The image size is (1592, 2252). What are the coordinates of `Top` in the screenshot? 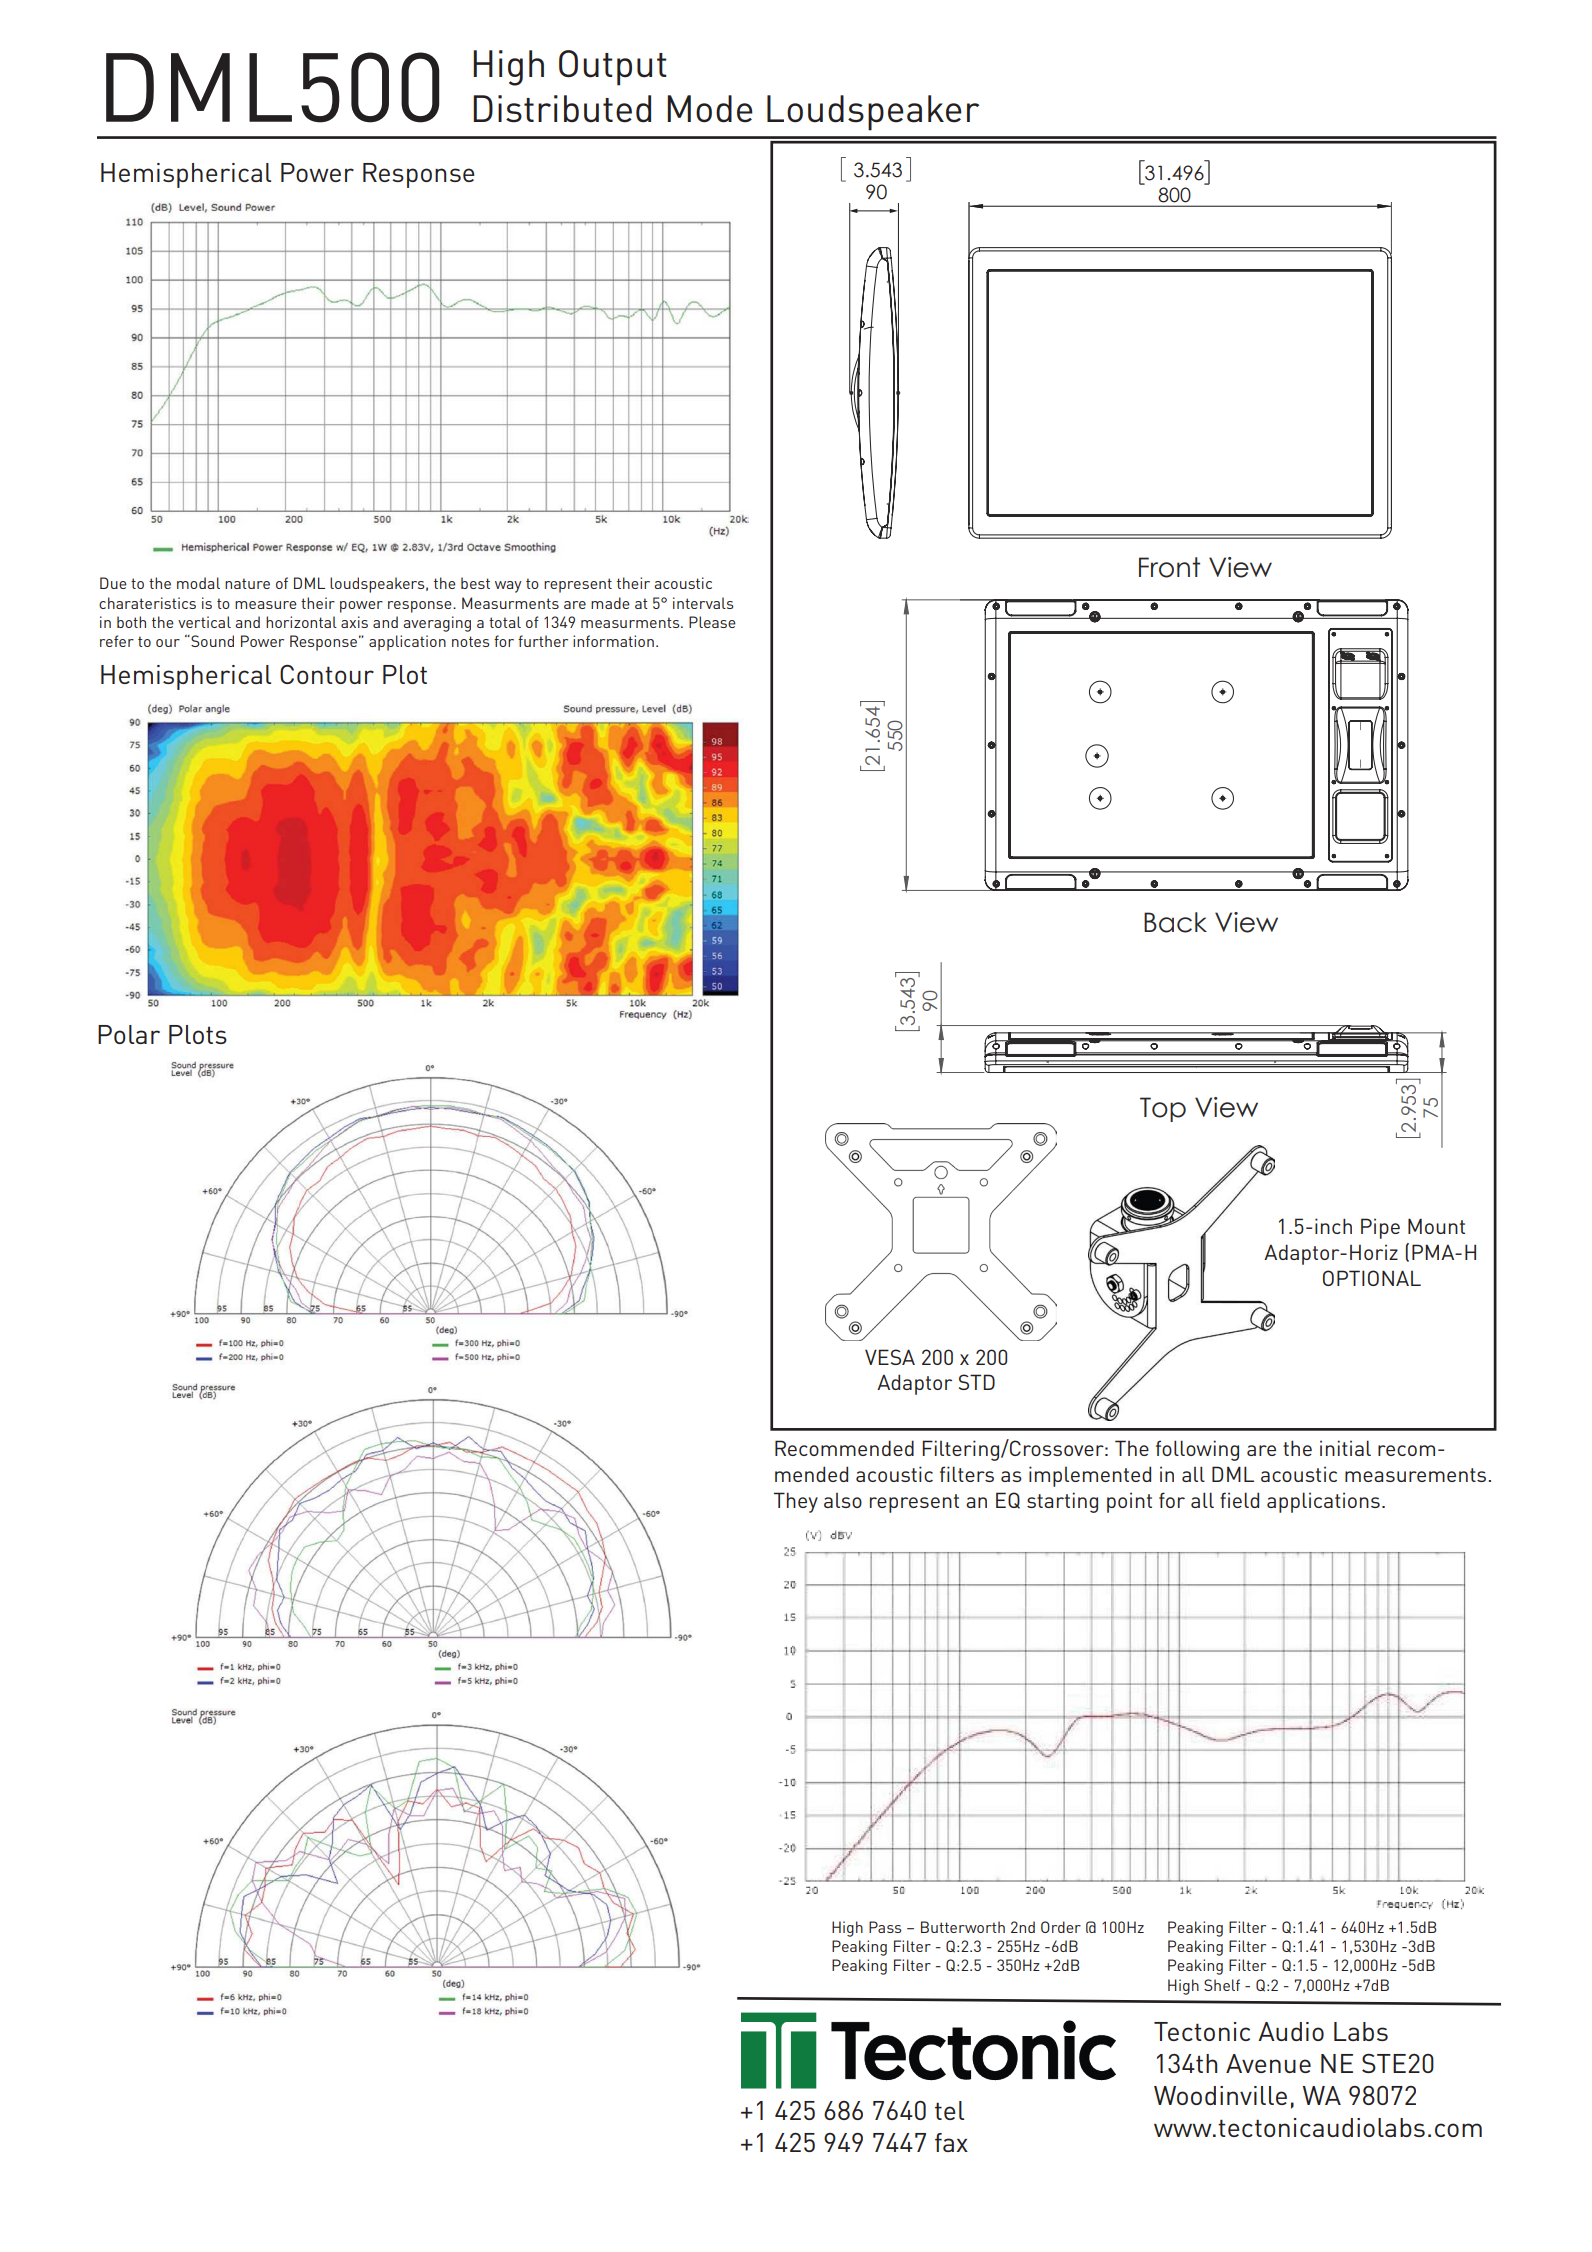 It's located at (1163, 1109).
